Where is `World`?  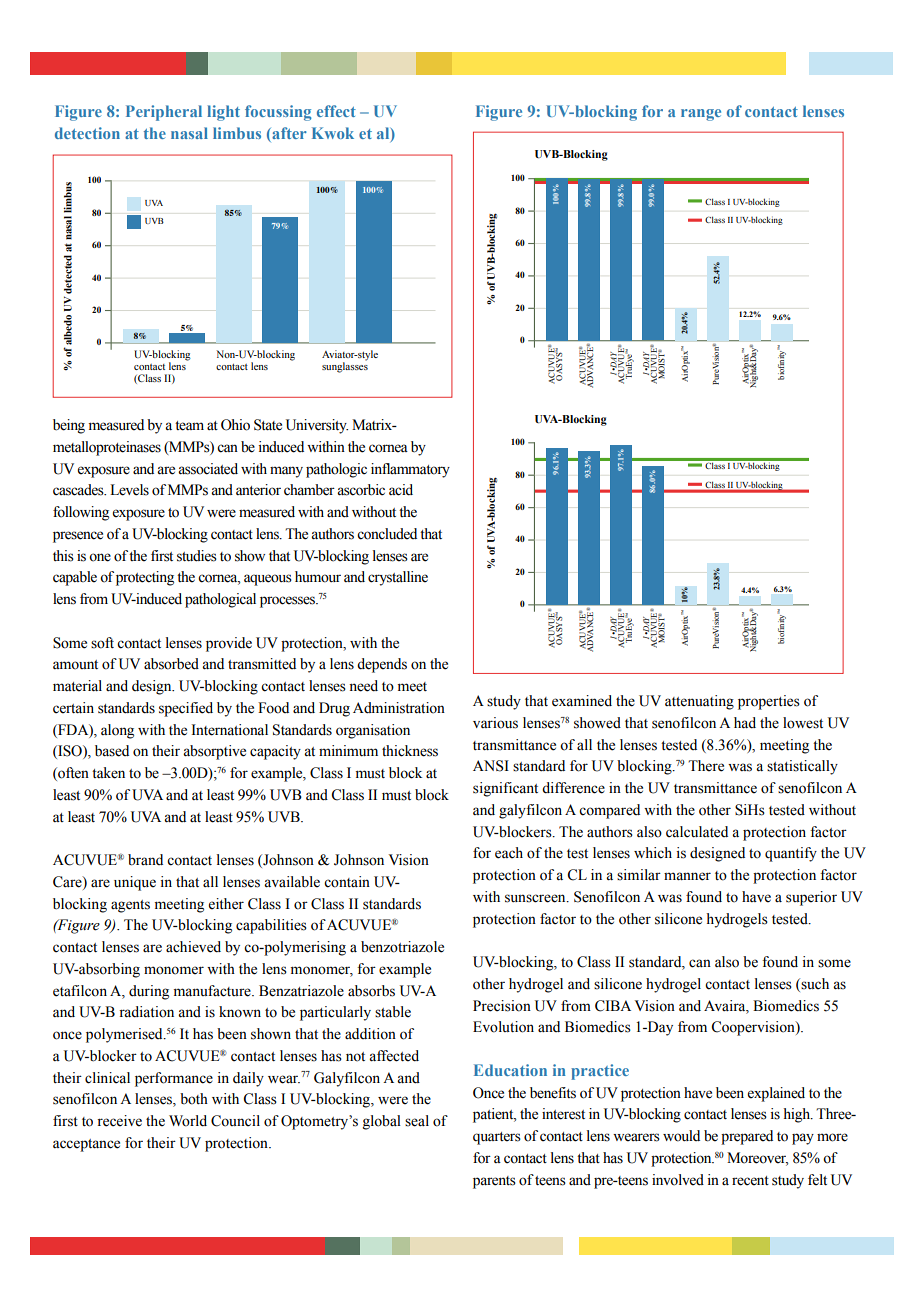 World is located at coordinates (188, 1121).
